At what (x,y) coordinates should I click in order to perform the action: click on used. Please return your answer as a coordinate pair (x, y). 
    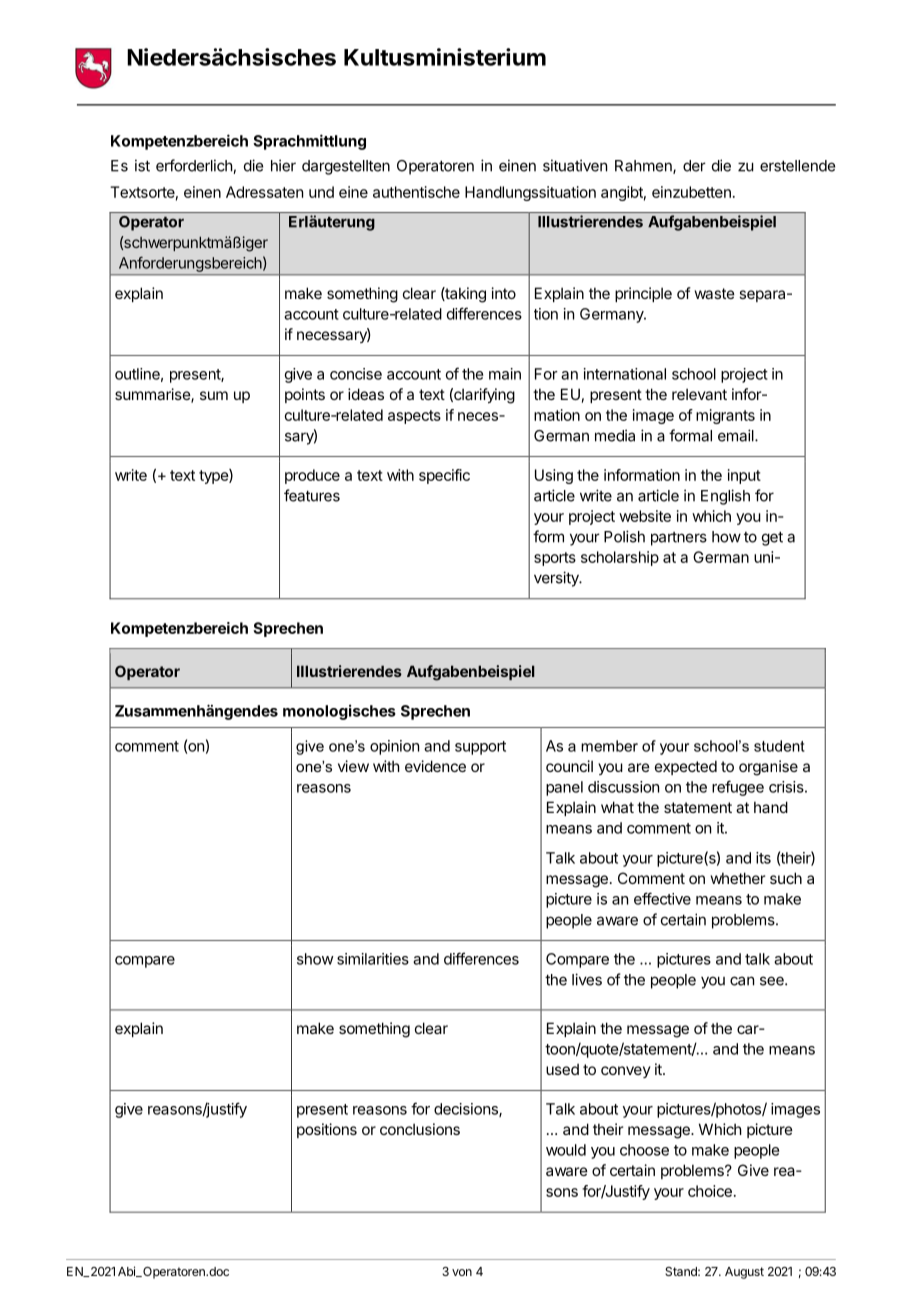
    Looking at the image, I should click on (562, 1069).
